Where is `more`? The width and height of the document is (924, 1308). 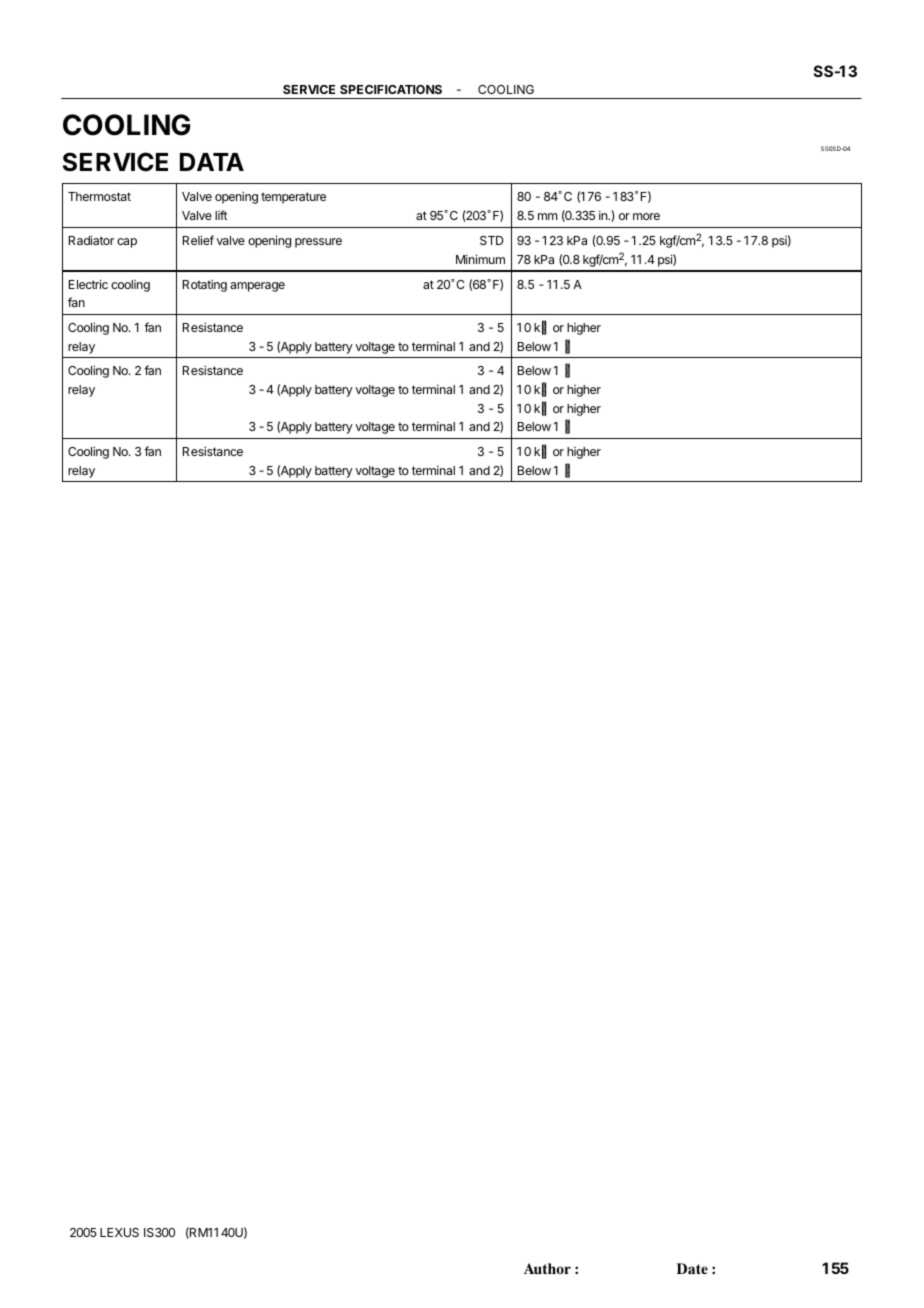
more is located at coordinates (646, 216).
